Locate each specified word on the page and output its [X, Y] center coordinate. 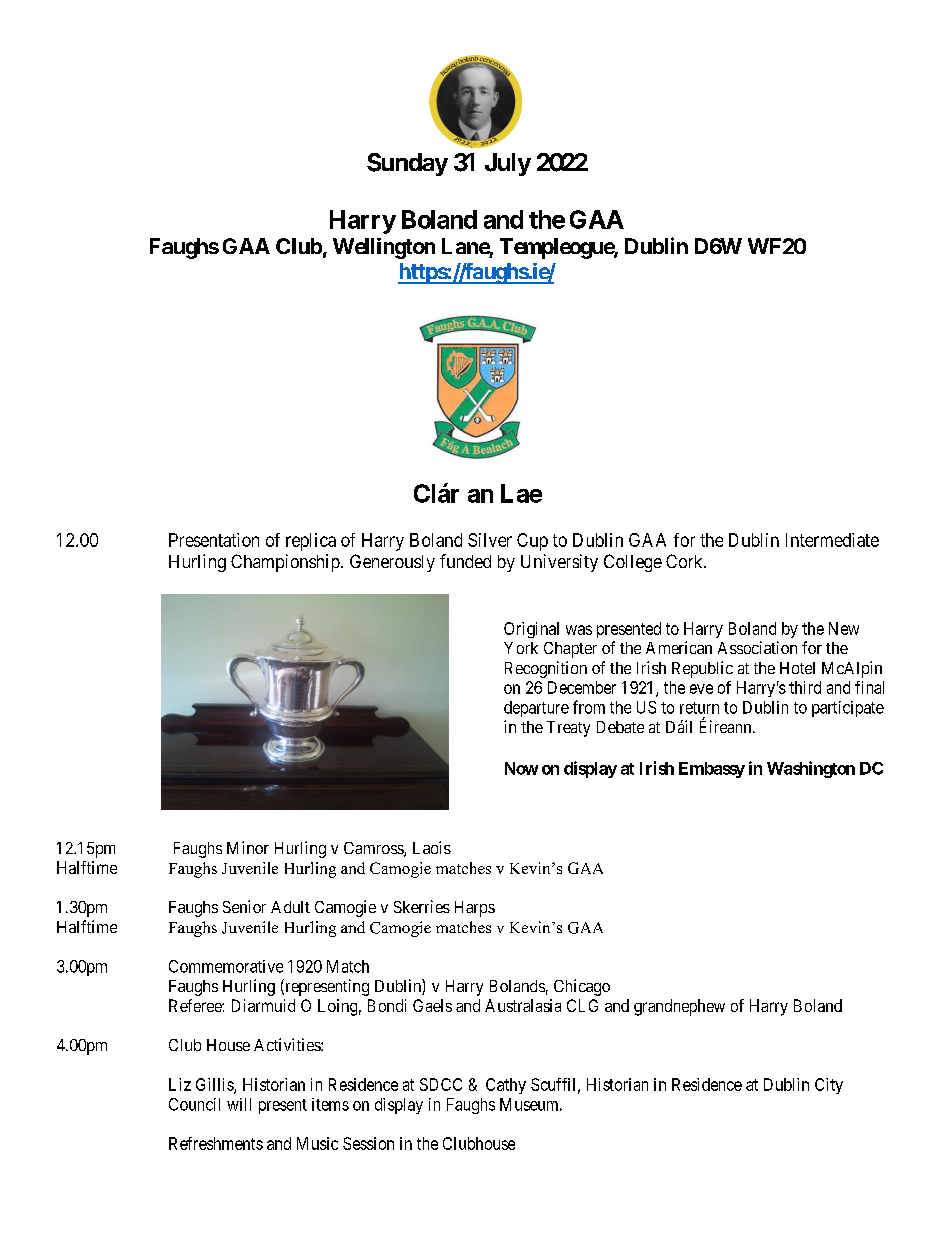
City [829, 1086]
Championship [285, 563]
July [508, 164]
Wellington [384, 248]
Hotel [797, 668]
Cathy [506, 1086]
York [521, 648]
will [239, 1104]
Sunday [407, 164]
